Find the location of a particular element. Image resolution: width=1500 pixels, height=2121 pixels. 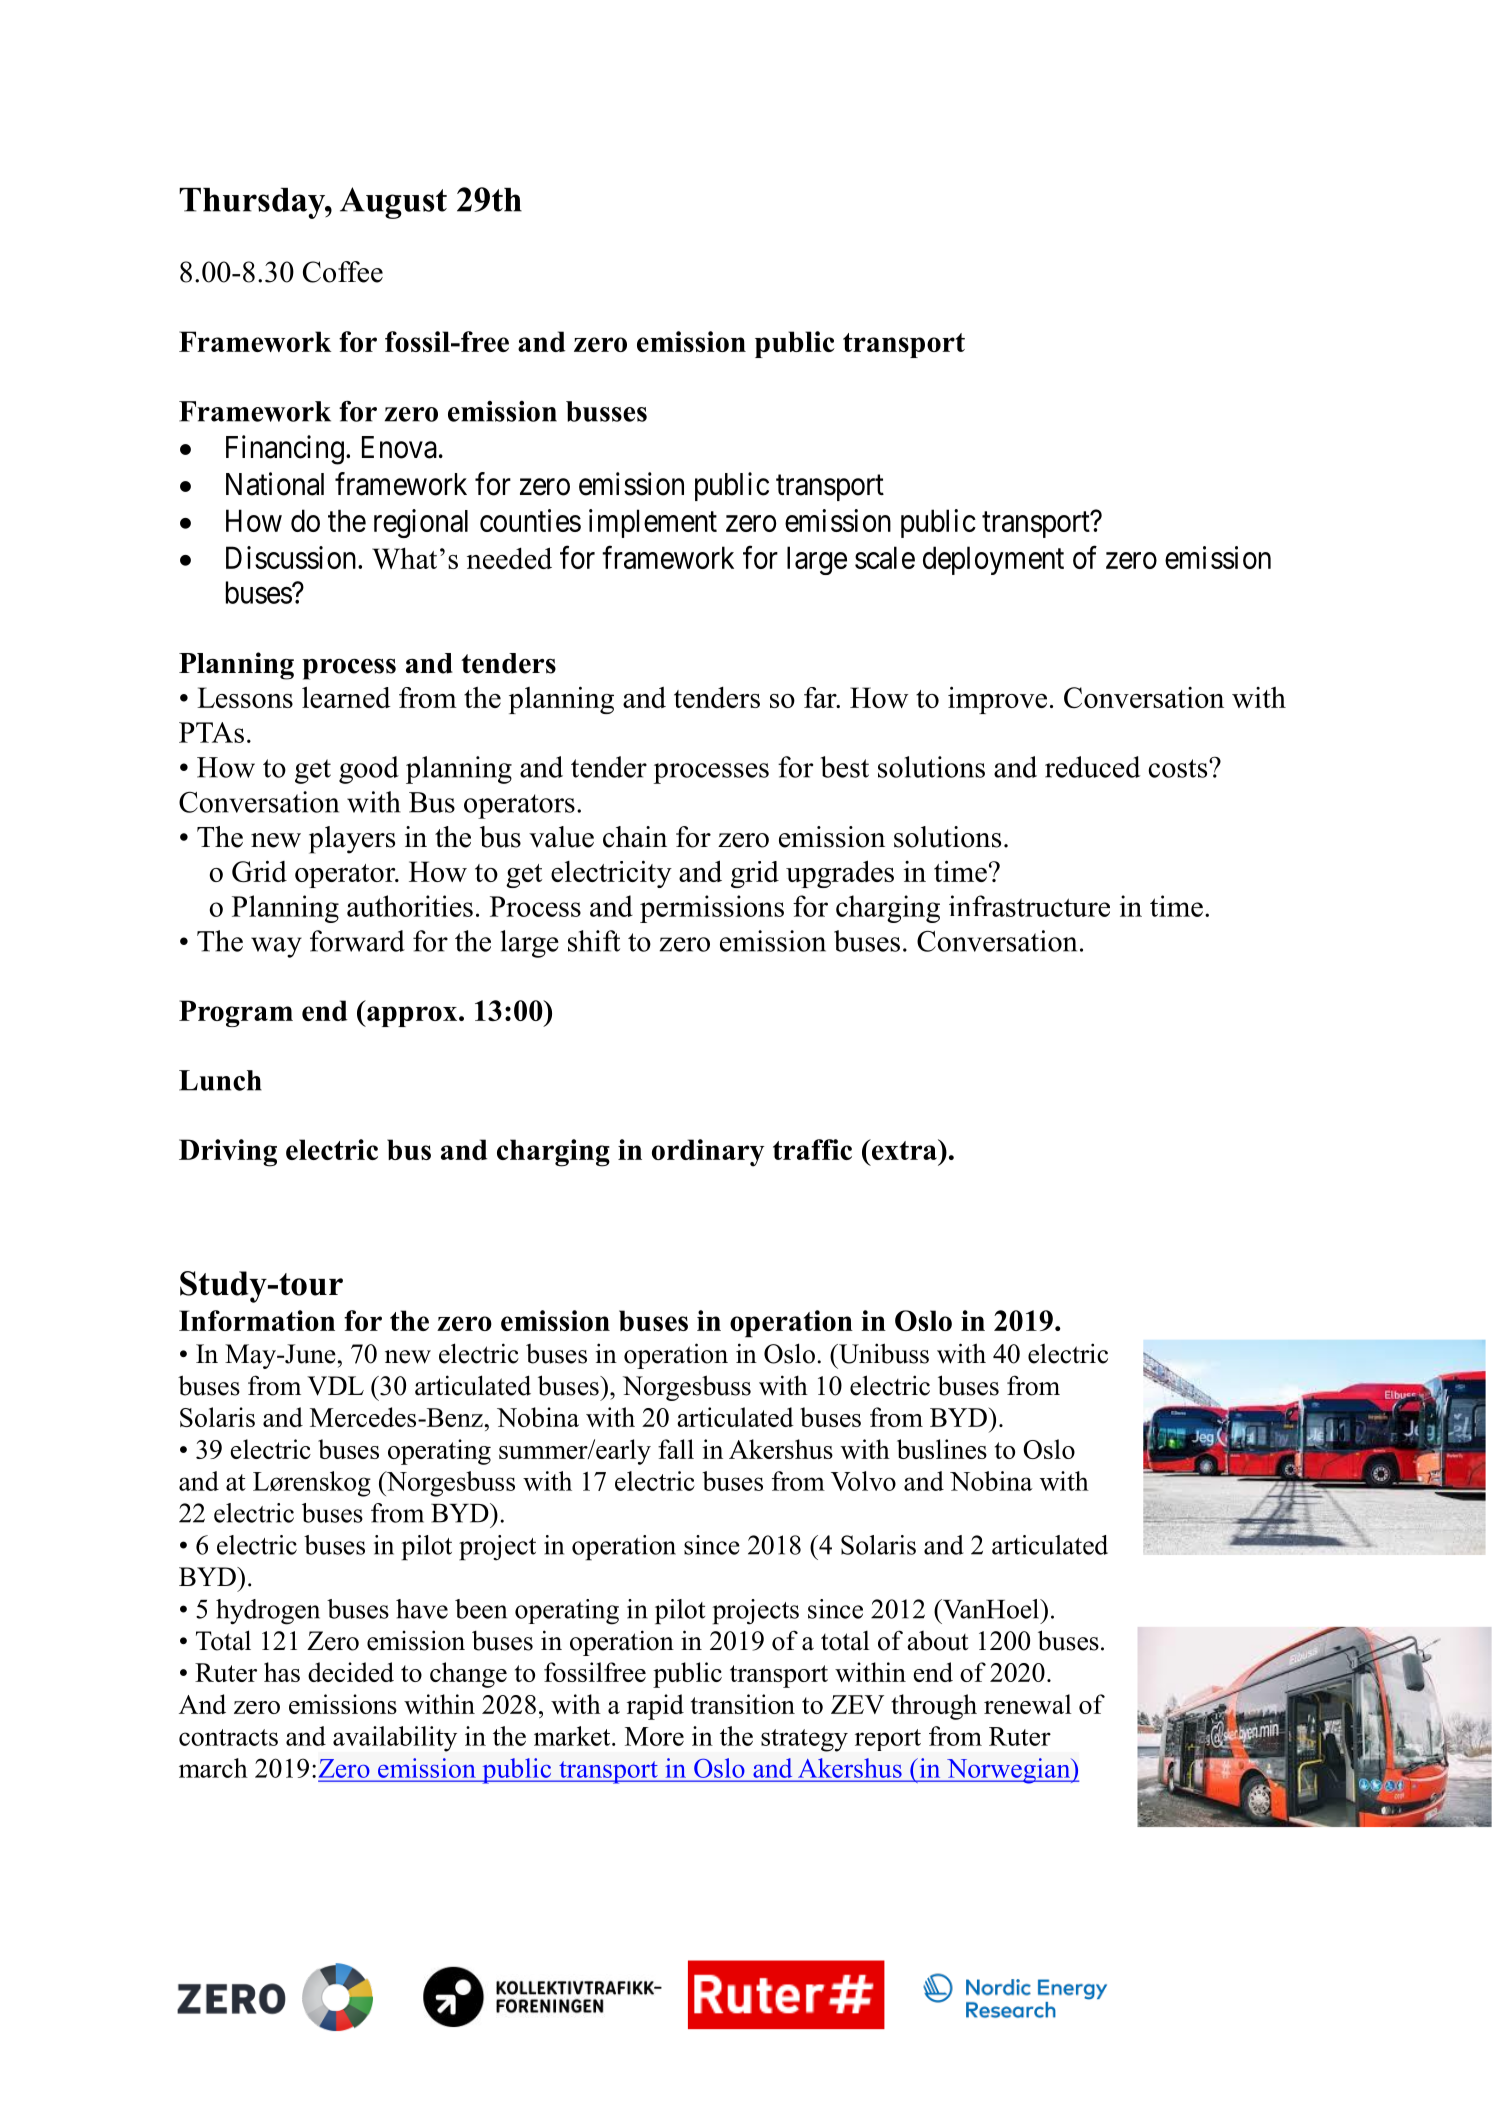

deployment is located at coordinates (993, 560).
